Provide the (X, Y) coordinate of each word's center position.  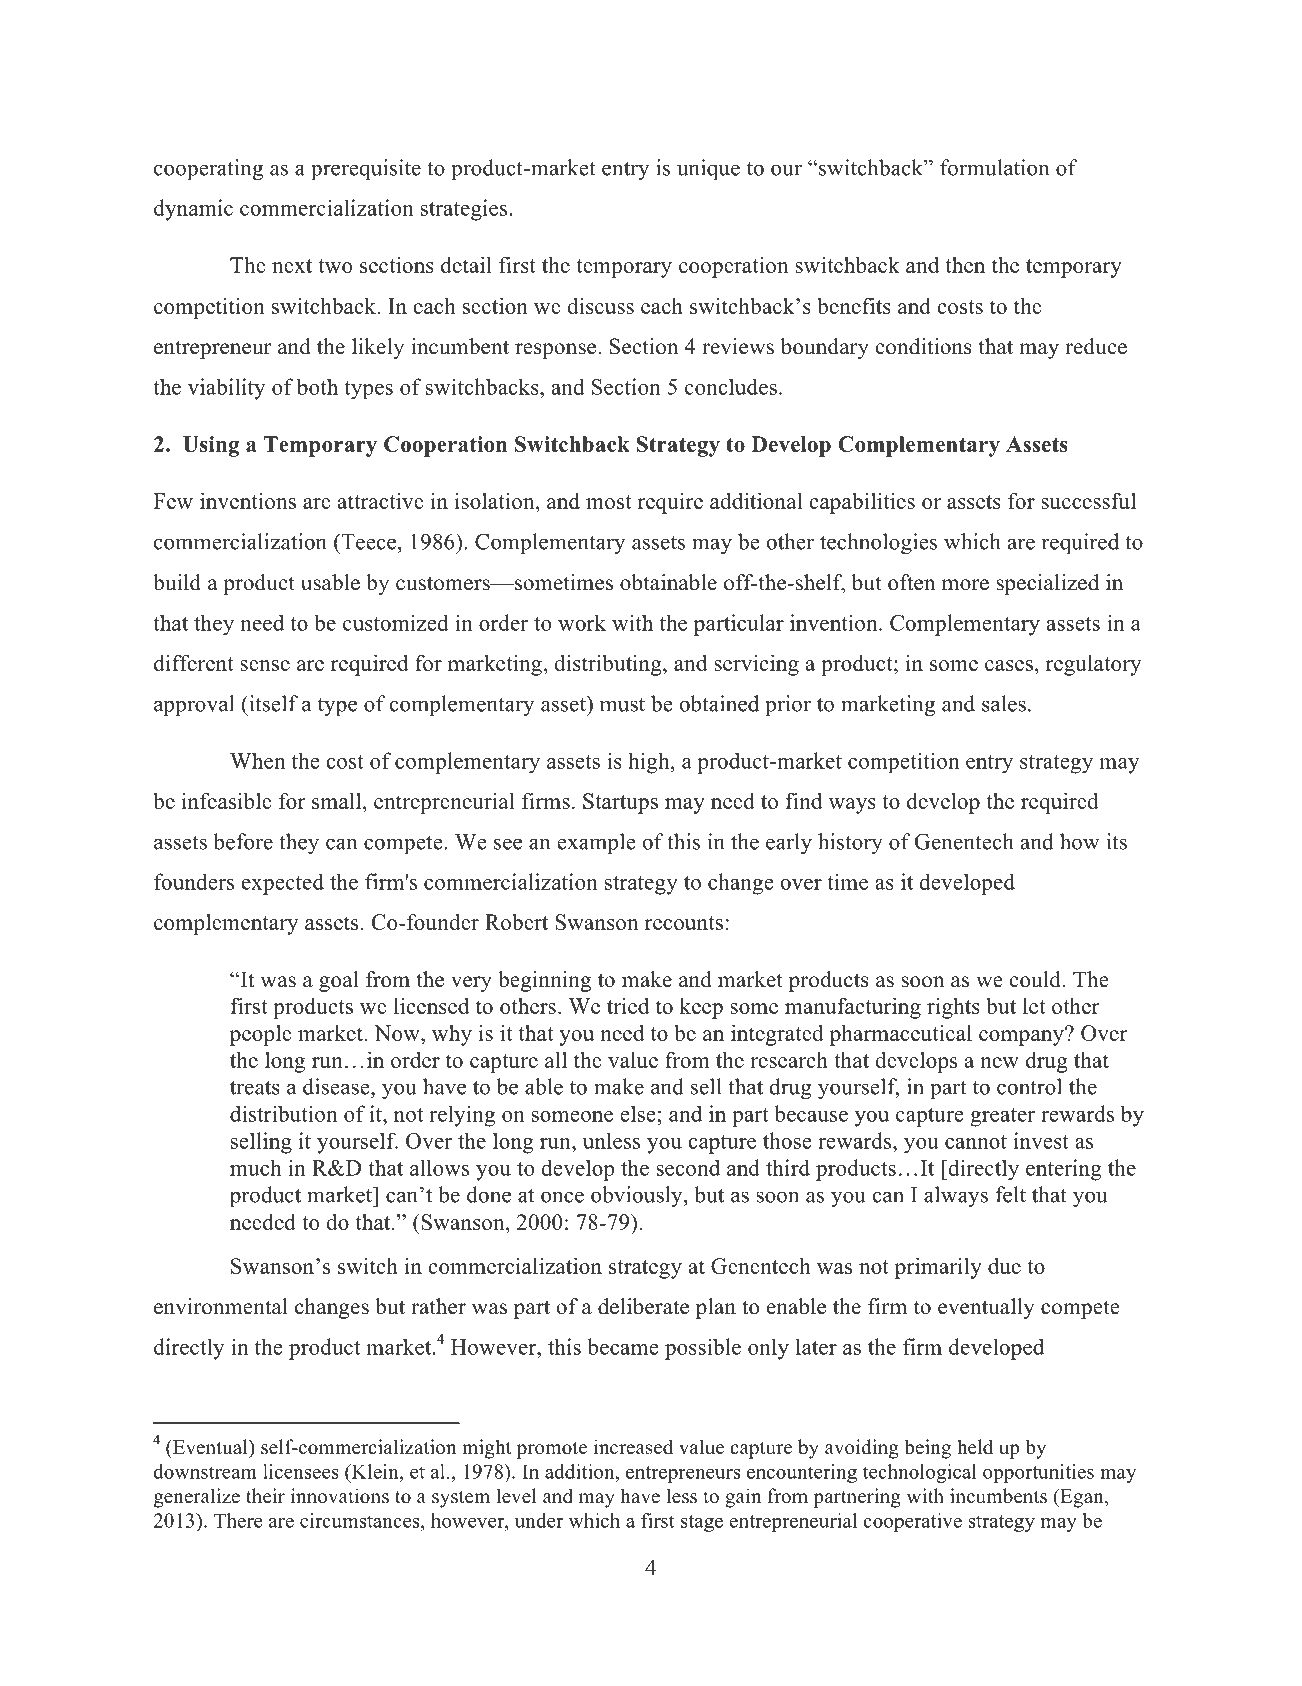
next (292, 266)
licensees (301, 1471)
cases (1009, 665)
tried (628, 1006)
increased (633, 1447)
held (975, 1447)
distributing (609, 665)
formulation (994, 167)
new (999, 1062)
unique (708, 169)
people (261, 1035)
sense (265, 665)
